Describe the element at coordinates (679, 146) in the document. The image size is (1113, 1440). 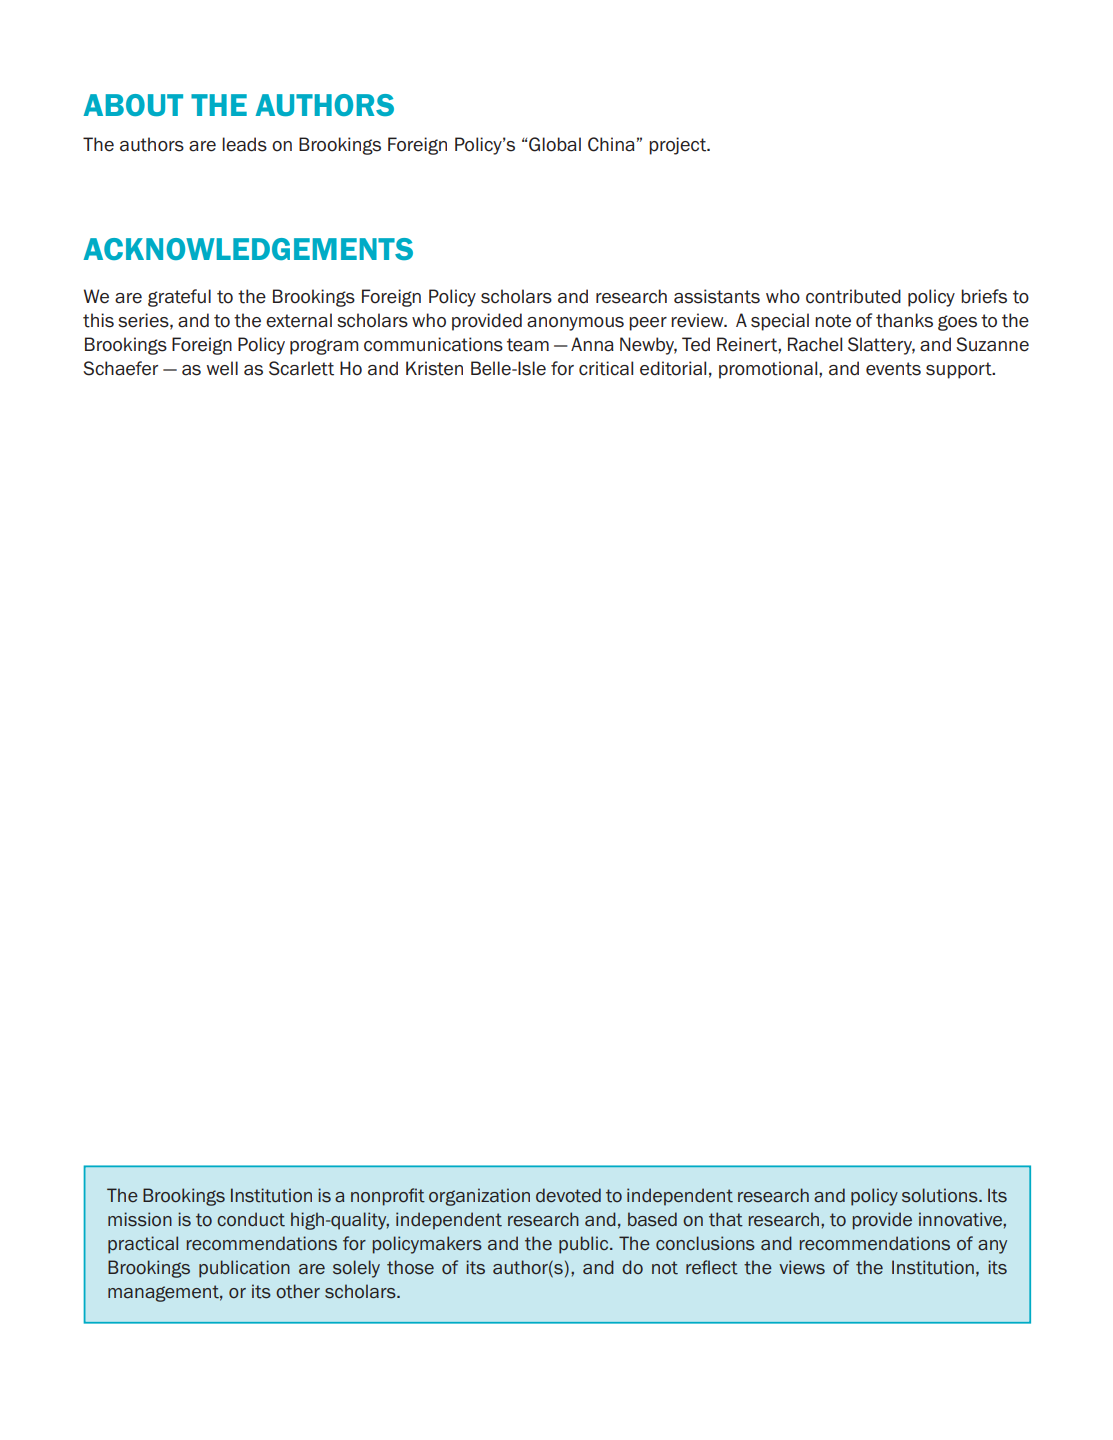
I see `project` at that location.
